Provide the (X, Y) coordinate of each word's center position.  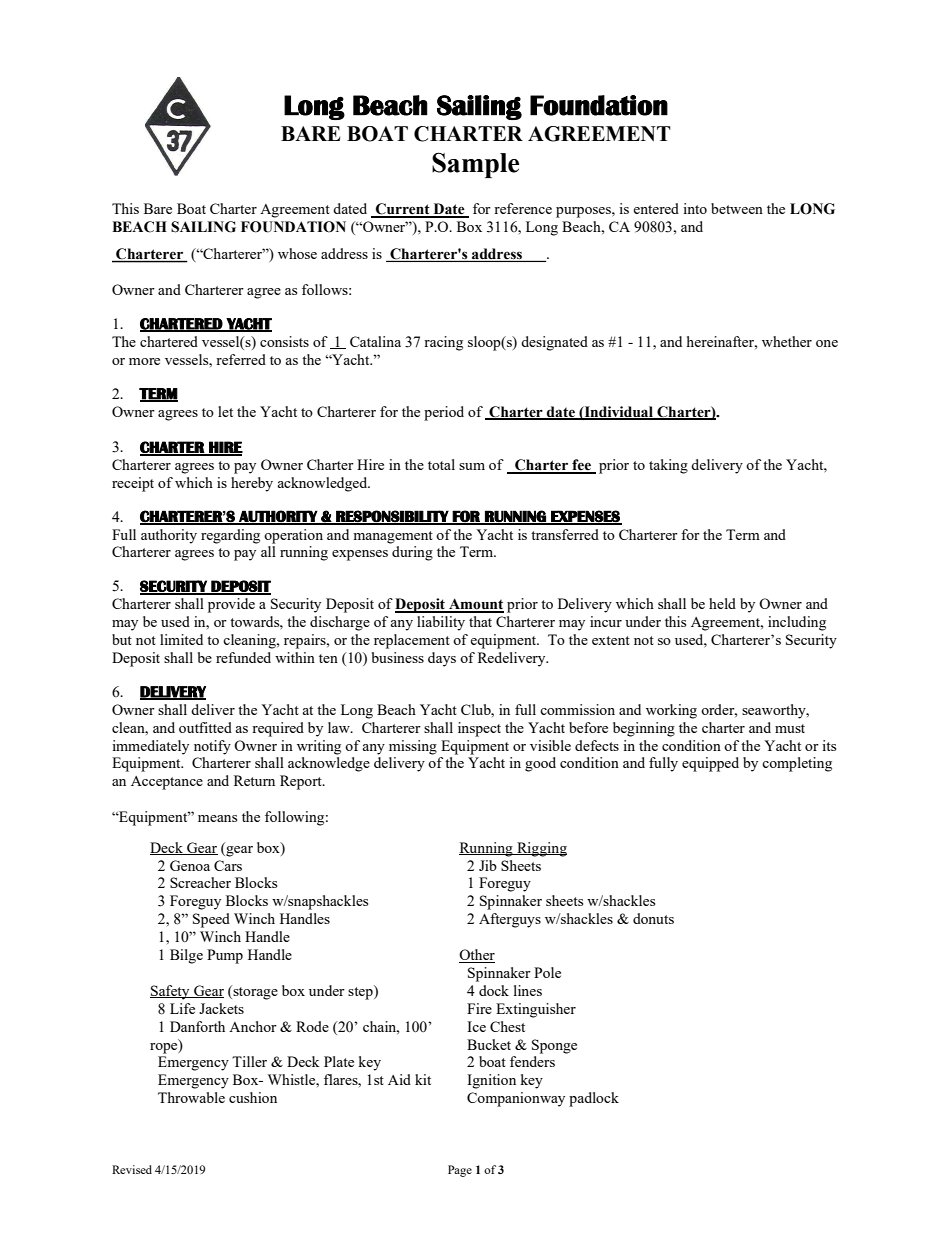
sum (472, 466)
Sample (475, 165)
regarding (230, 536)
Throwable (191, 1097)
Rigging (541, 849)
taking (668, 466)
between (737, 208)
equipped (710, 764)
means (217, 818)
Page (460, 1171)
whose (297, 253)
